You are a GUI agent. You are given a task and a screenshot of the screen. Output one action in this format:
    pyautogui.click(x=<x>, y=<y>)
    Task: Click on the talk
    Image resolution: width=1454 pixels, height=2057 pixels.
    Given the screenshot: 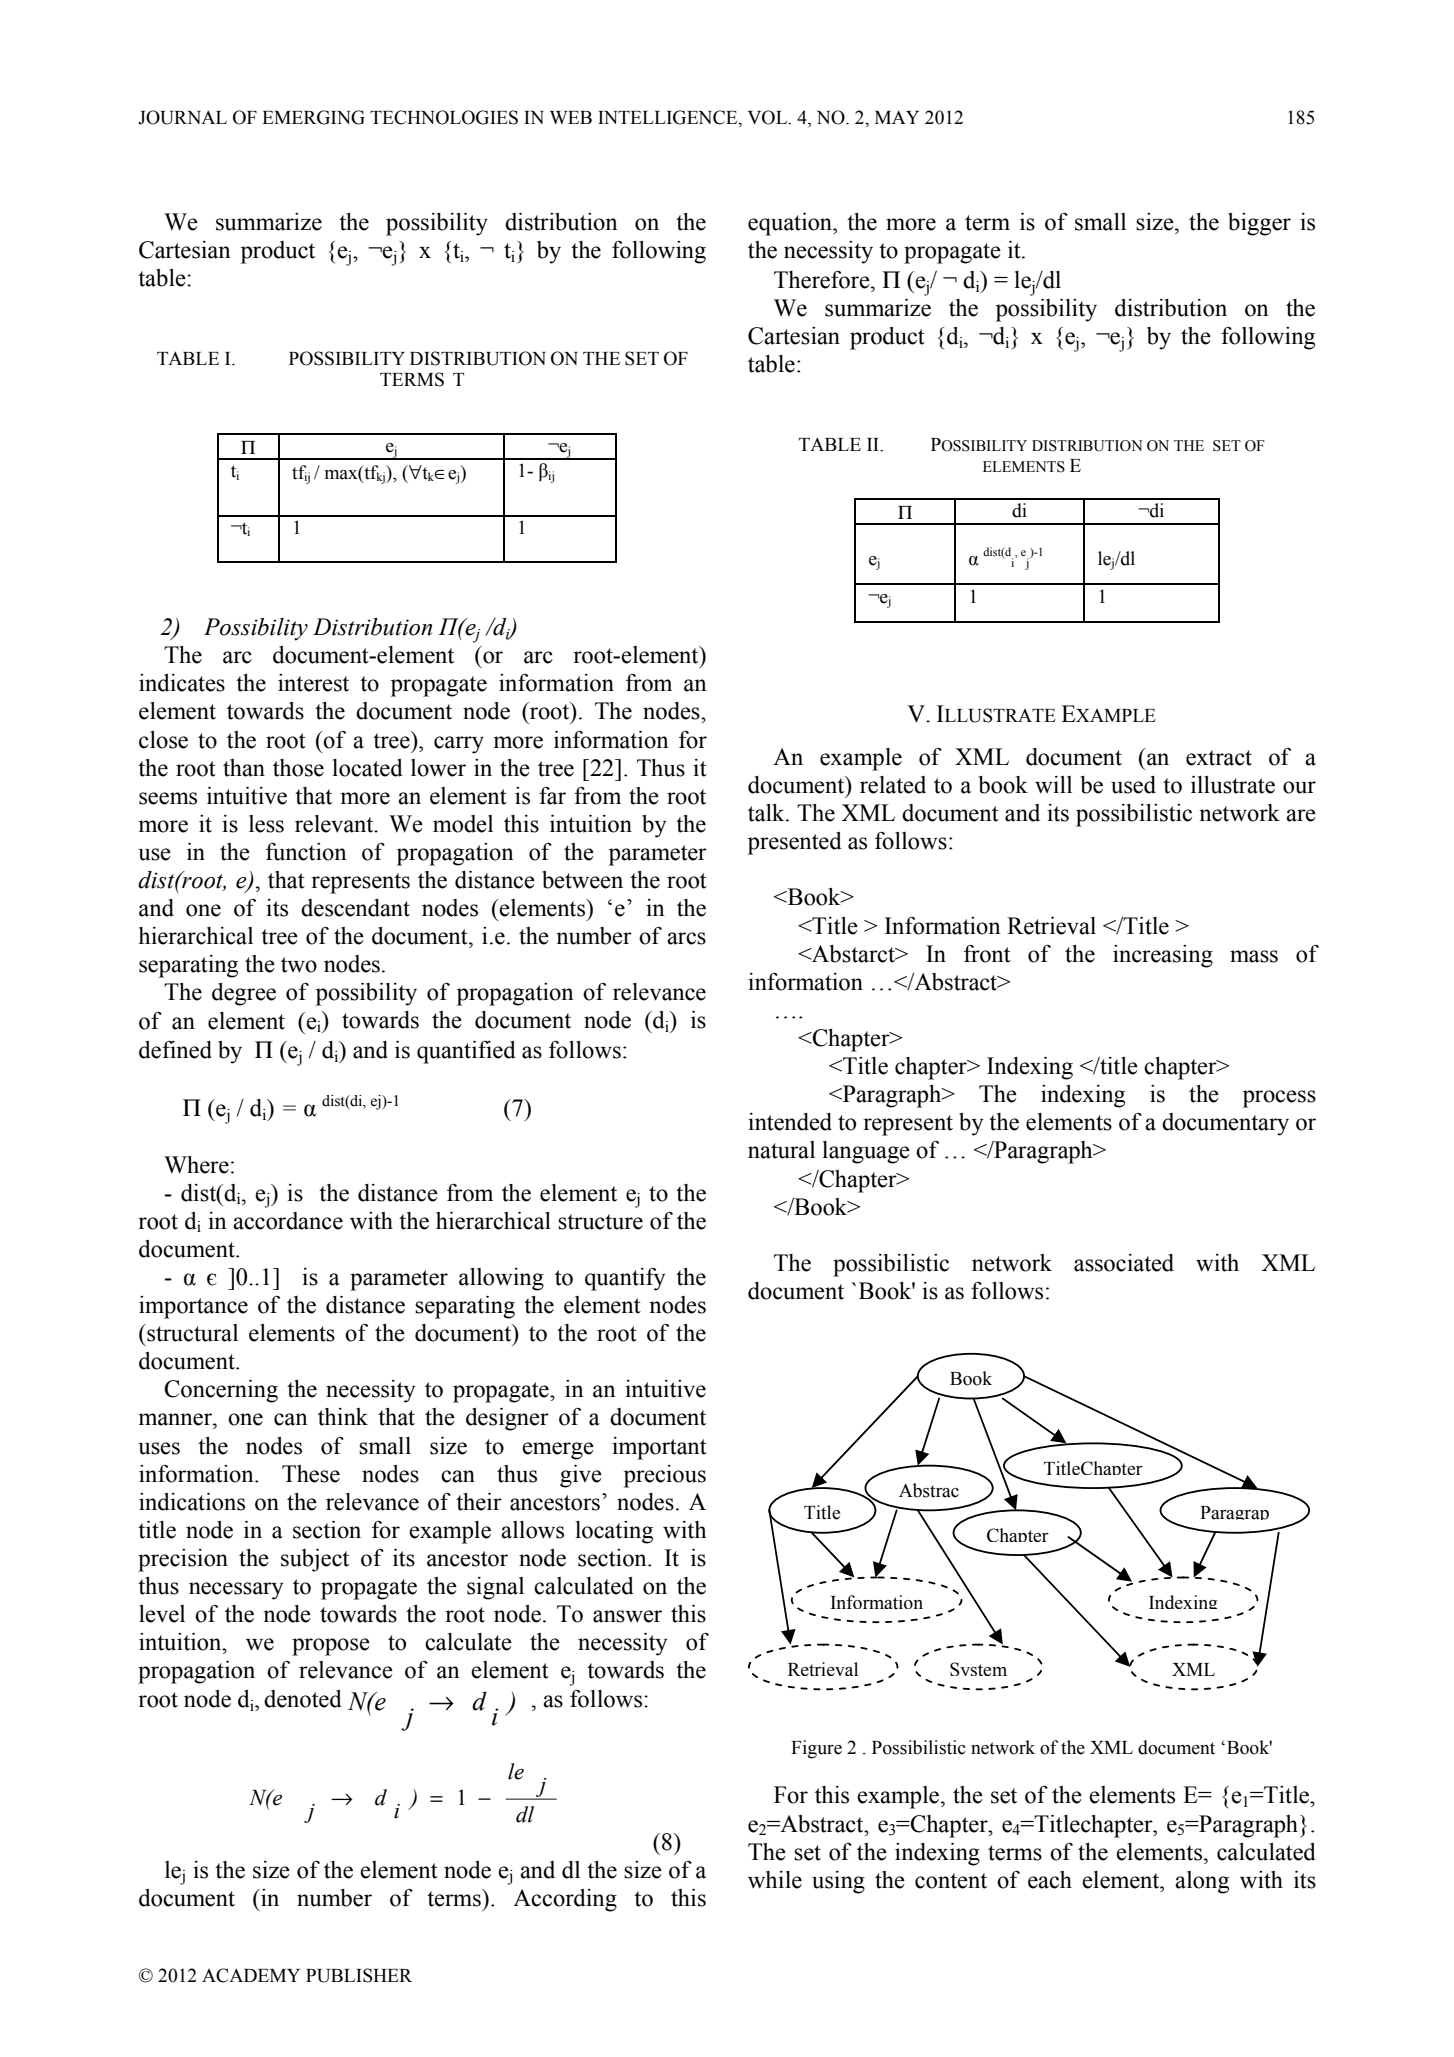 What is the action you would take?
    pyautogui.click(x=767, y=813)
